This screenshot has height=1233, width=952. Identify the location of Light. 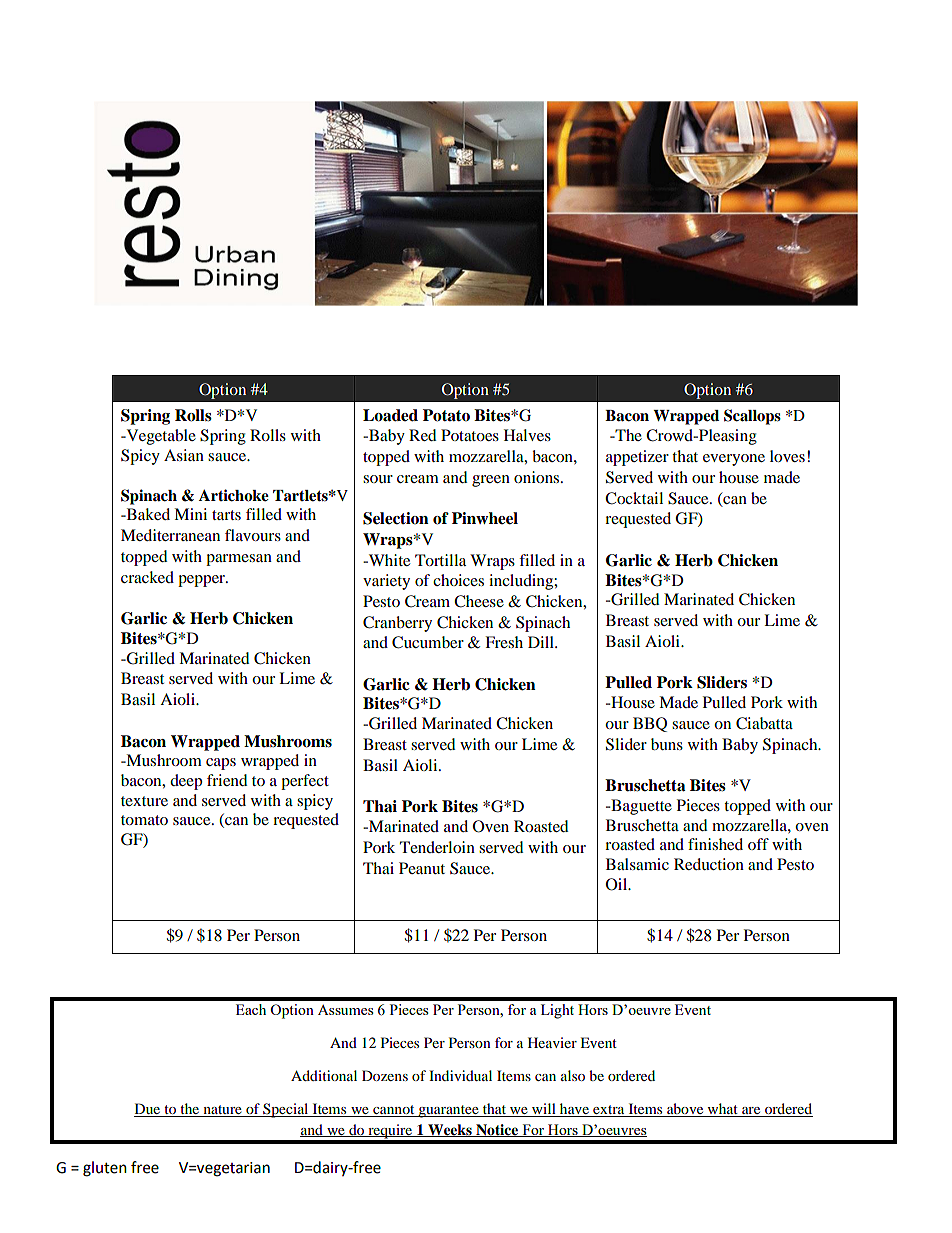
(557, 1011).
